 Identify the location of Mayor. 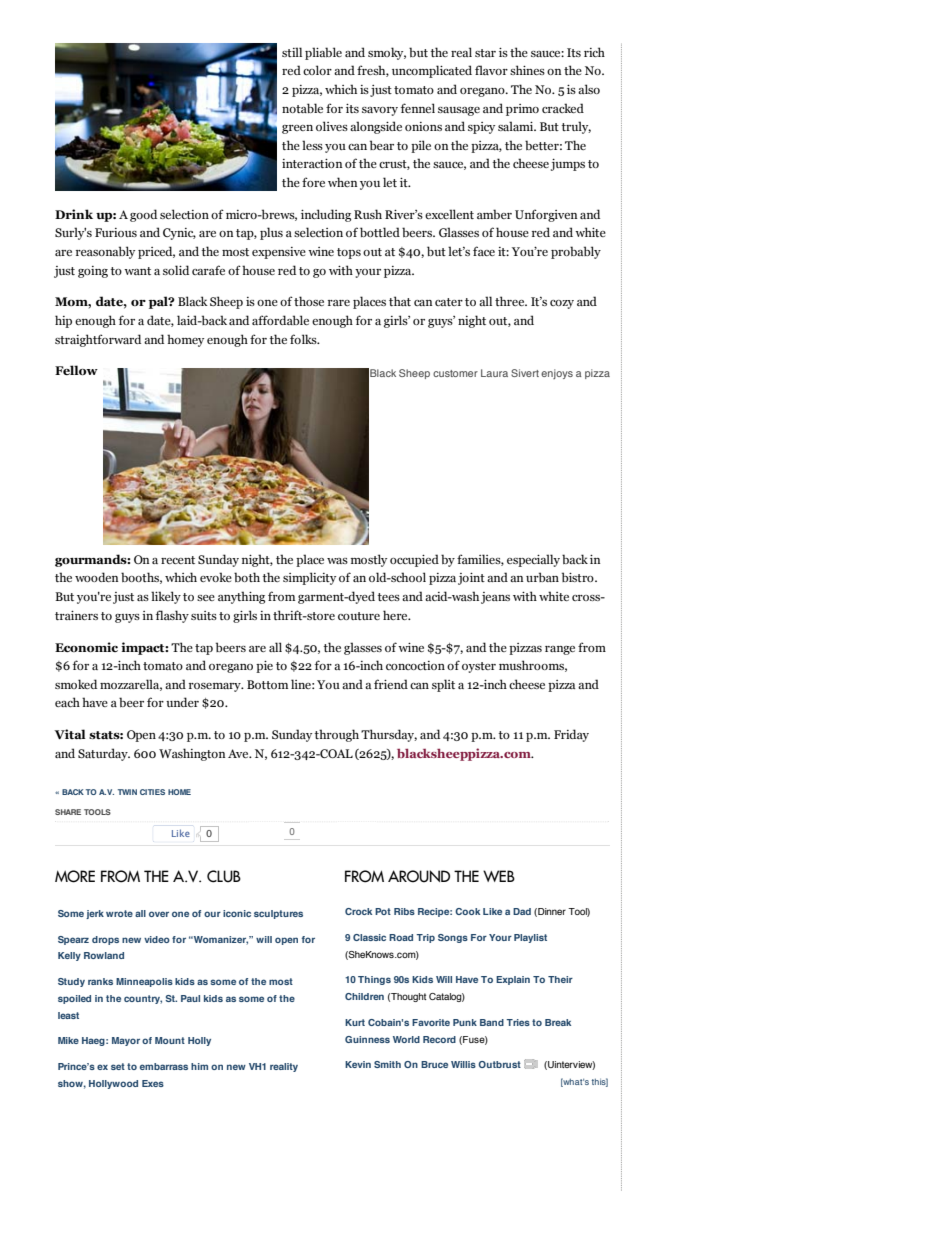
(126, 1041).
